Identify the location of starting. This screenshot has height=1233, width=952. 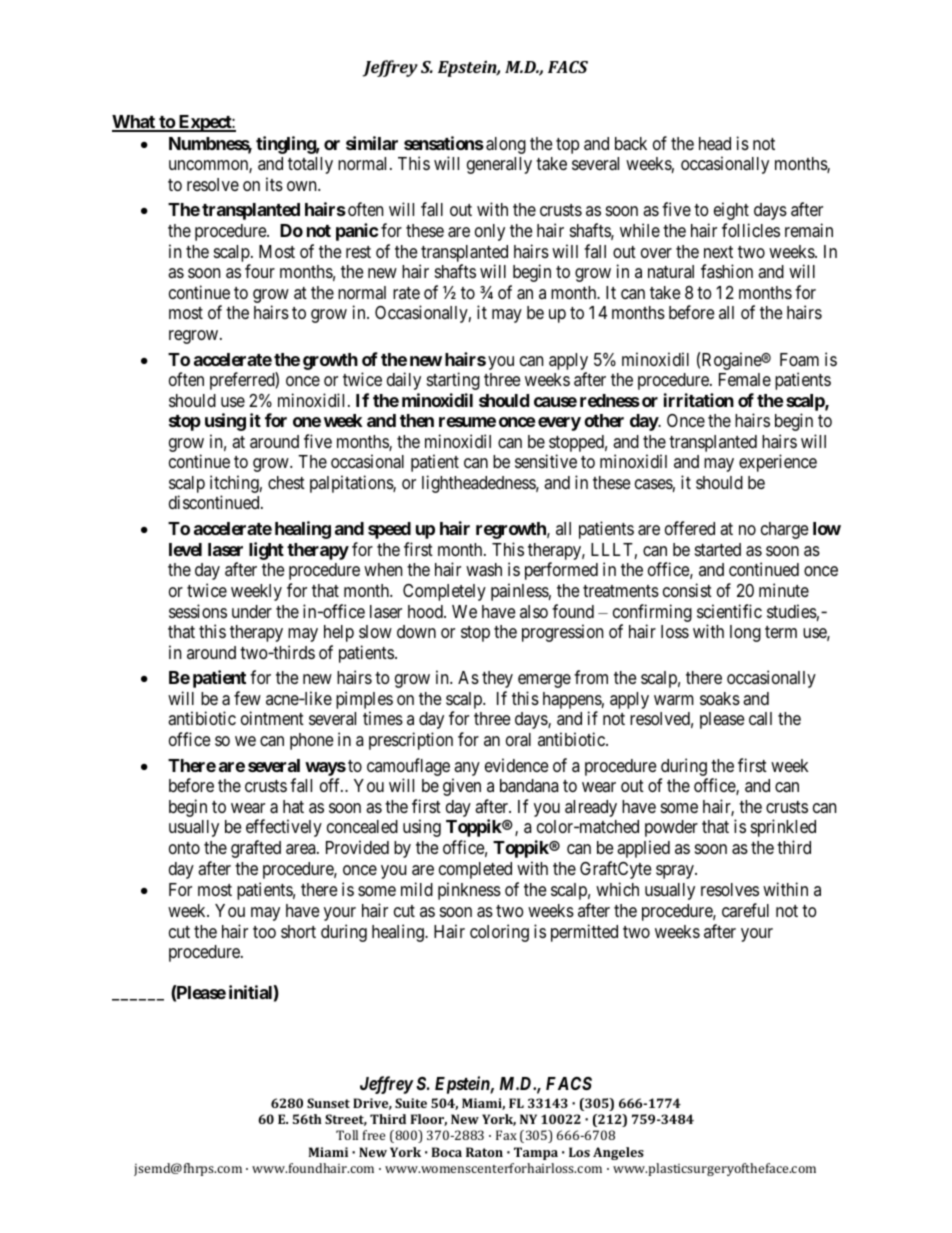
(453, 381).
